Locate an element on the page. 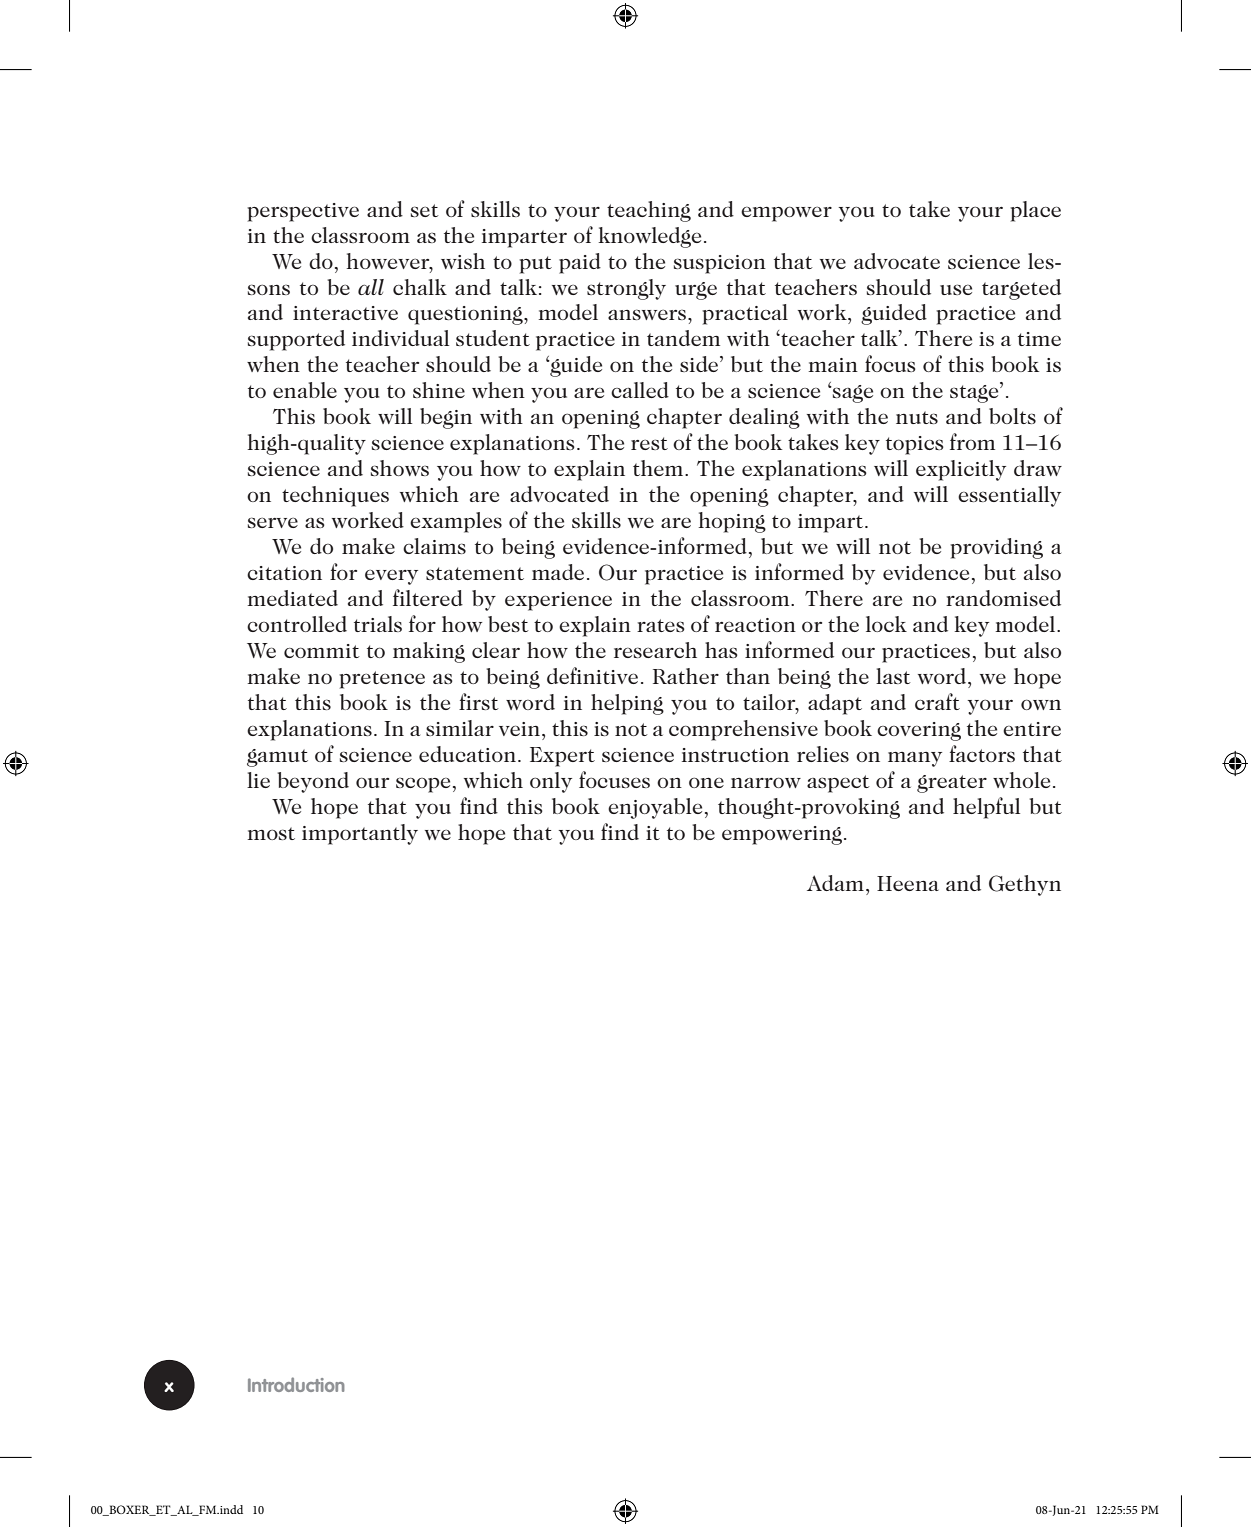 This document has width=1251, height=1527. knowledge is located at coordinates (649, 237).
